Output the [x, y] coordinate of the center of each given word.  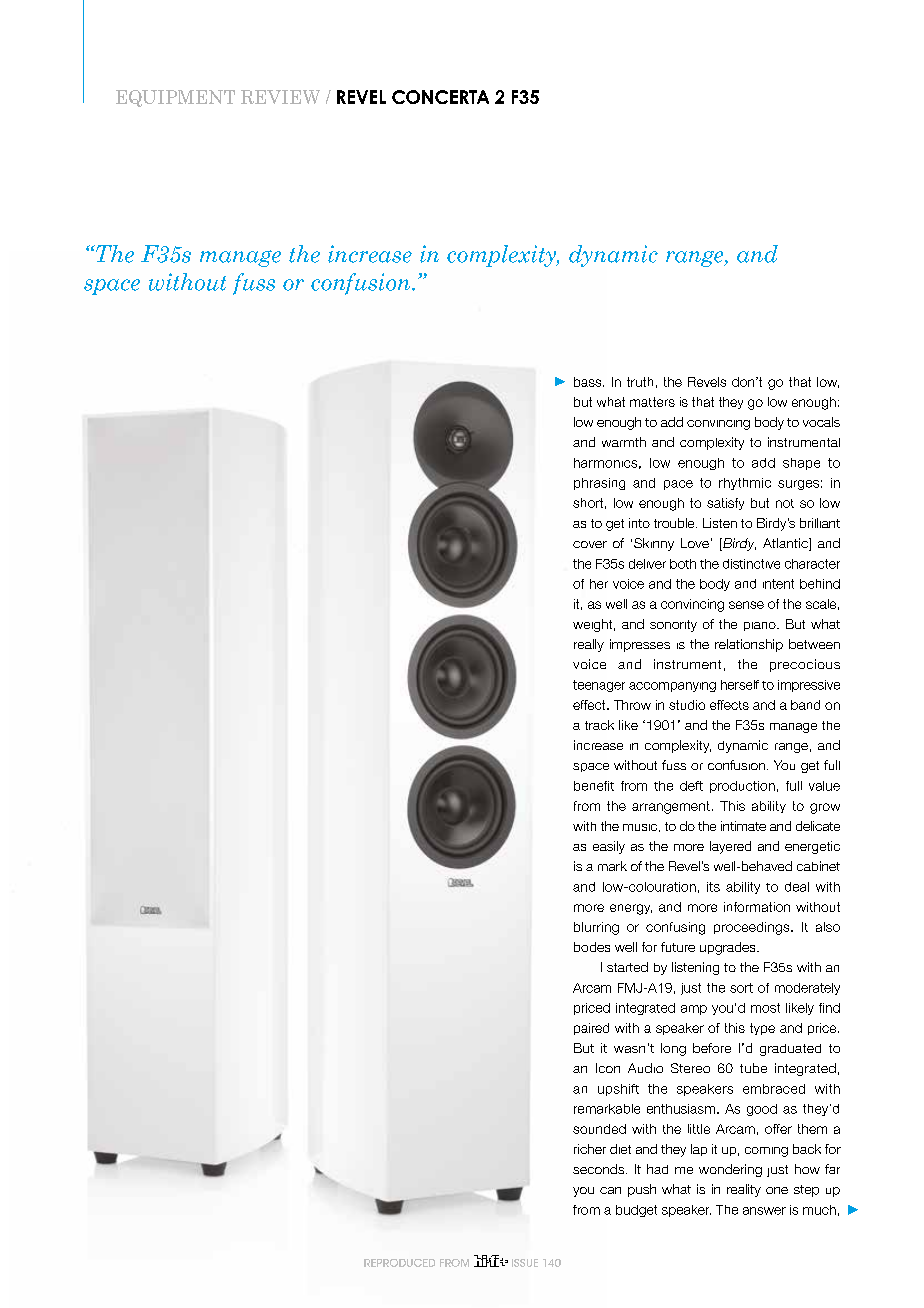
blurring [596, 928]
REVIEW [280, 97]
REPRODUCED [399, 1263]
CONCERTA [440, 97]
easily [609, 847]
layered [730, 847]
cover [590, 544]
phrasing [599, 484]
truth [640, 382]
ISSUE [525, 1263]
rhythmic [745, 484]
